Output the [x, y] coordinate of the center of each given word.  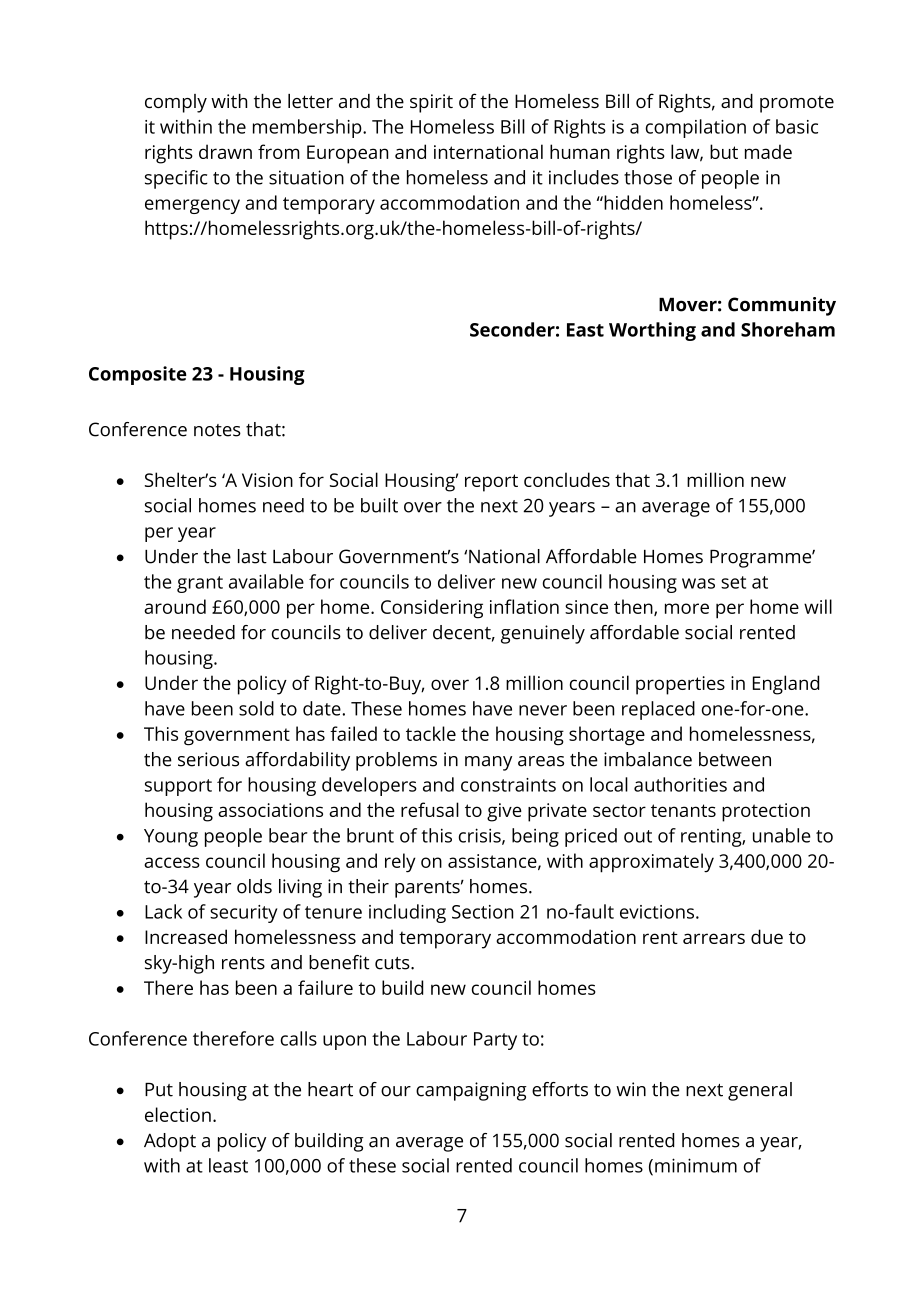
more [687, 608]
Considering [432, 609]
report [491, 483]
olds [254, 886]
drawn [225, 151]
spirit [431, 103]
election [178, 1114]
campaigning [471, 1091]
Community [782, 306]
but [724, 151]
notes [217, 430]
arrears [714, 938]
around [175, 606]
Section [482, 912]
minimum [696, 1165]
